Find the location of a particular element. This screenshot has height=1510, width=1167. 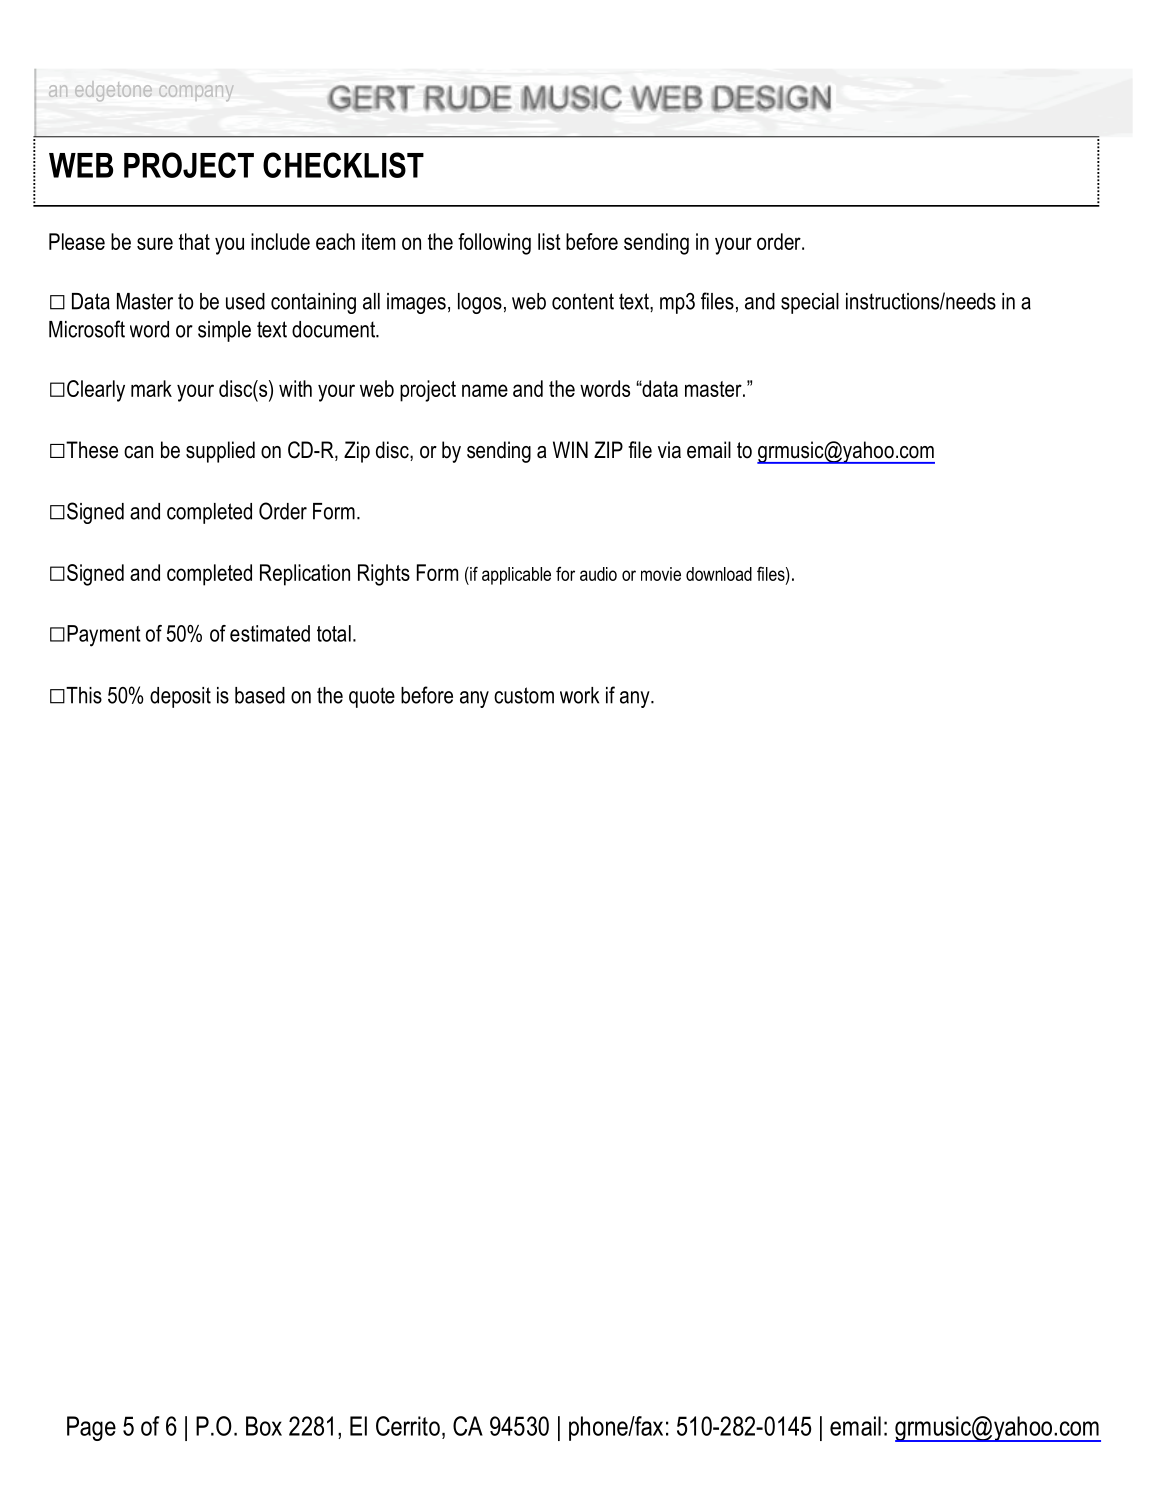

deposit is located at coordinates (180, 697).
